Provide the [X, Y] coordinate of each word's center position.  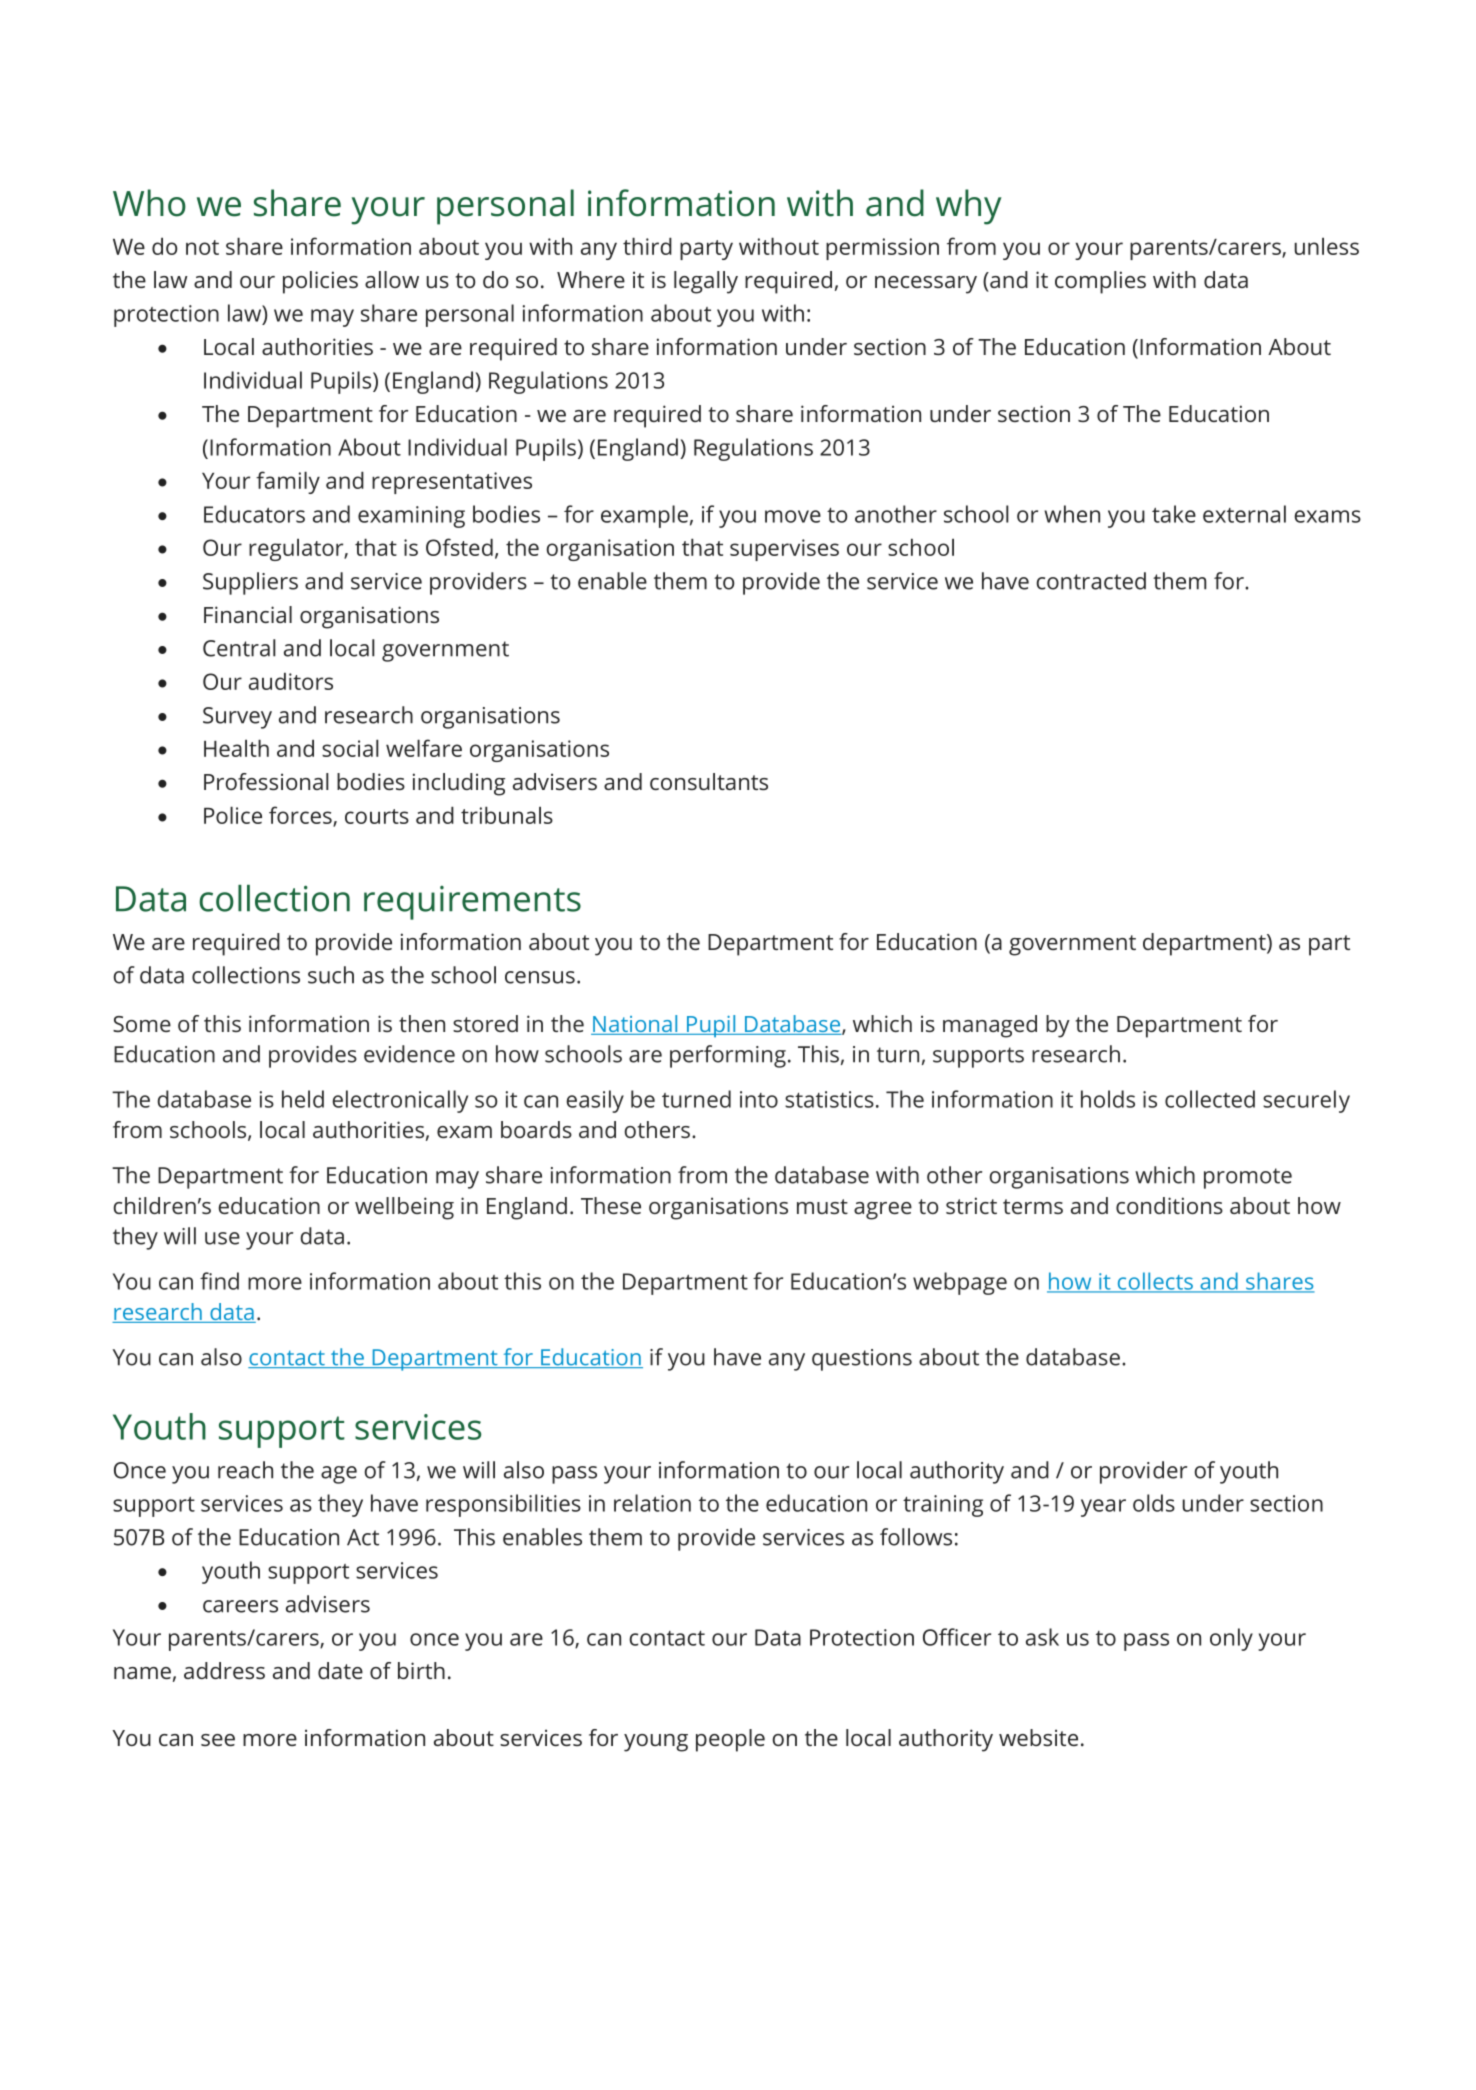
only [1231, 1639]
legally [706, 282]
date [340, 1670]
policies [320, 282]
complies [1100, 282]
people [730, 1740]
